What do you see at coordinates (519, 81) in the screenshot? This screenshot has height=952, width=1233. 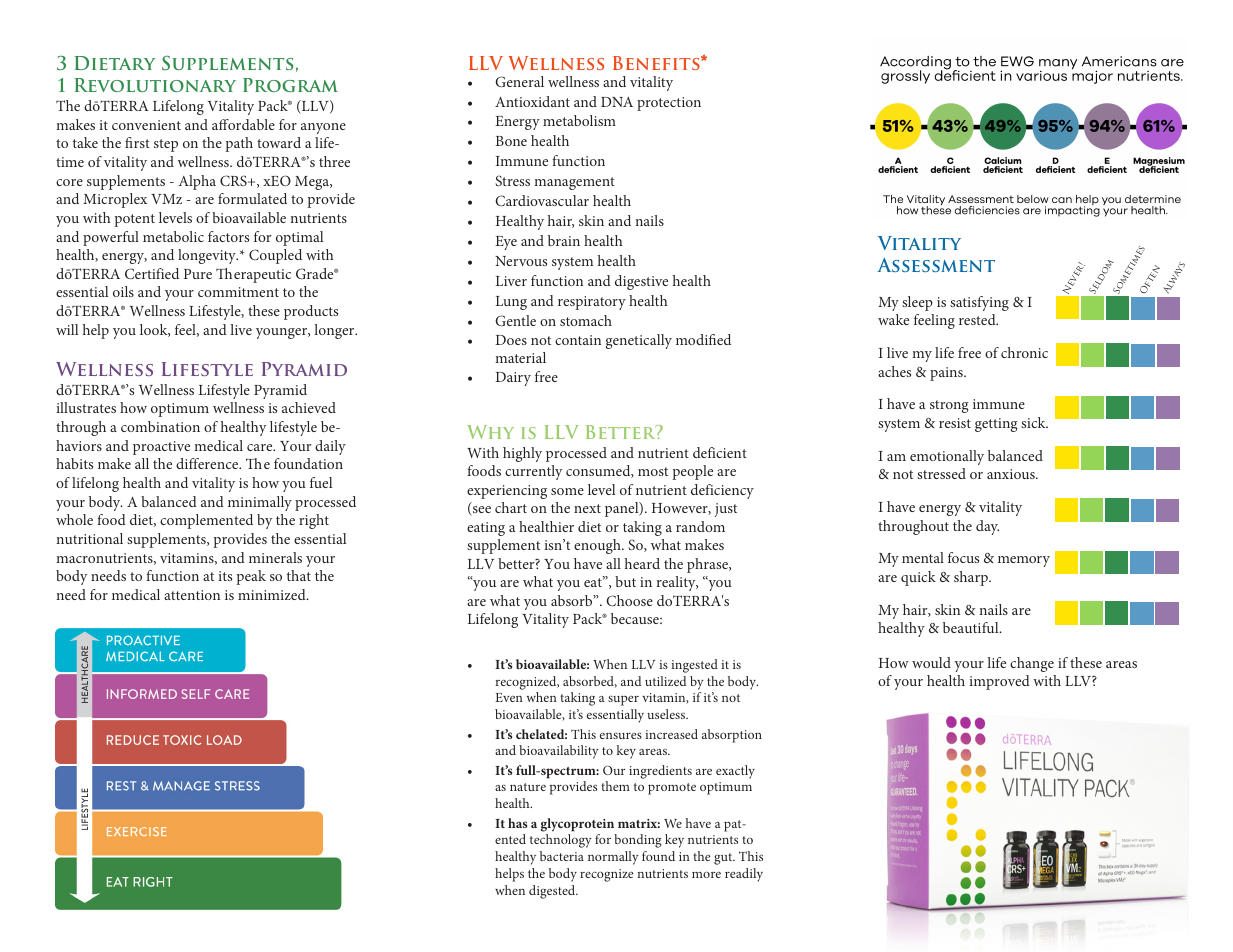 I see `General` at bounding box center [519, 81].
